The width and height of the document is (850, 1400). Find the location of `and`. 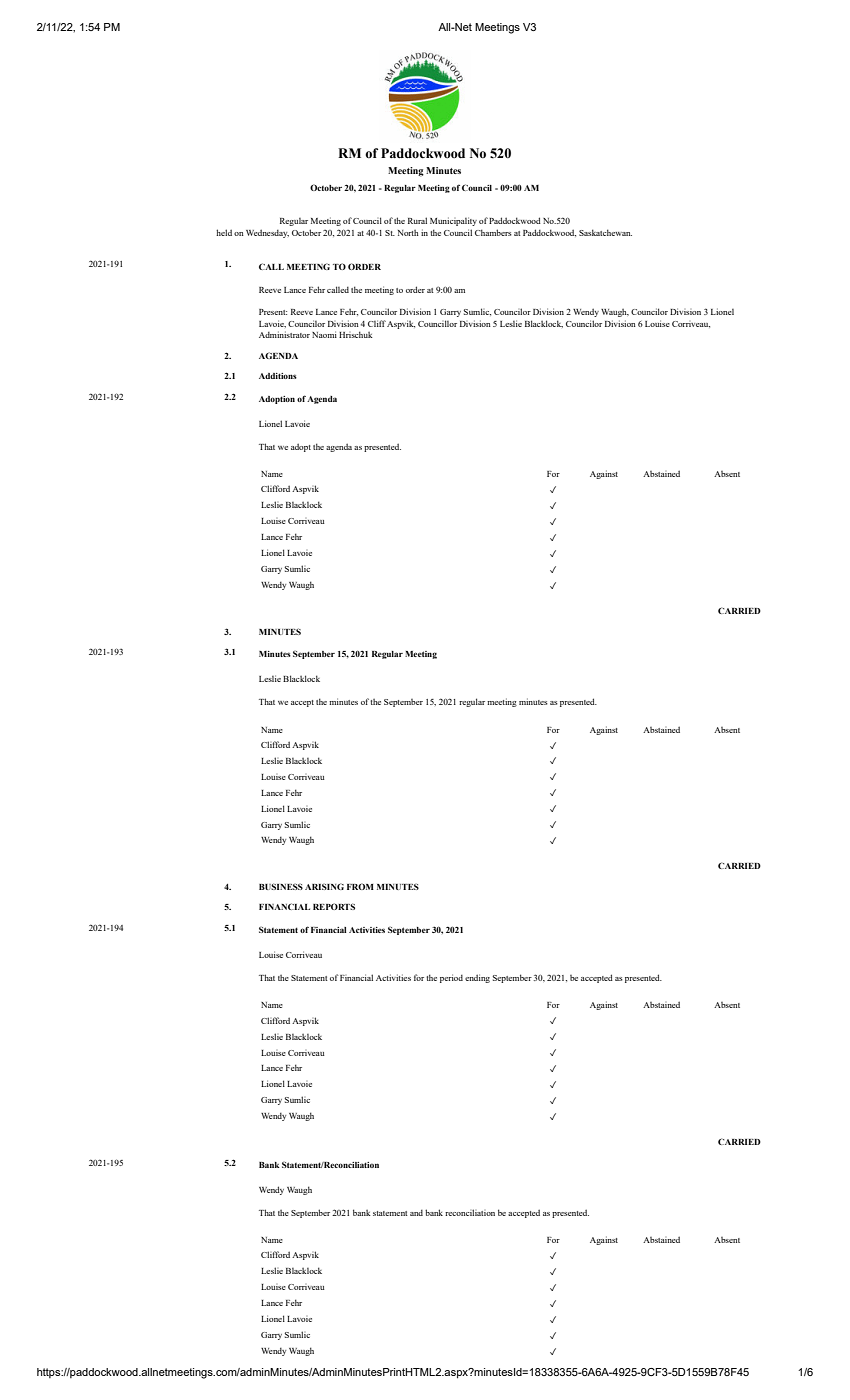

and is located at coordinates (416, 1213).
